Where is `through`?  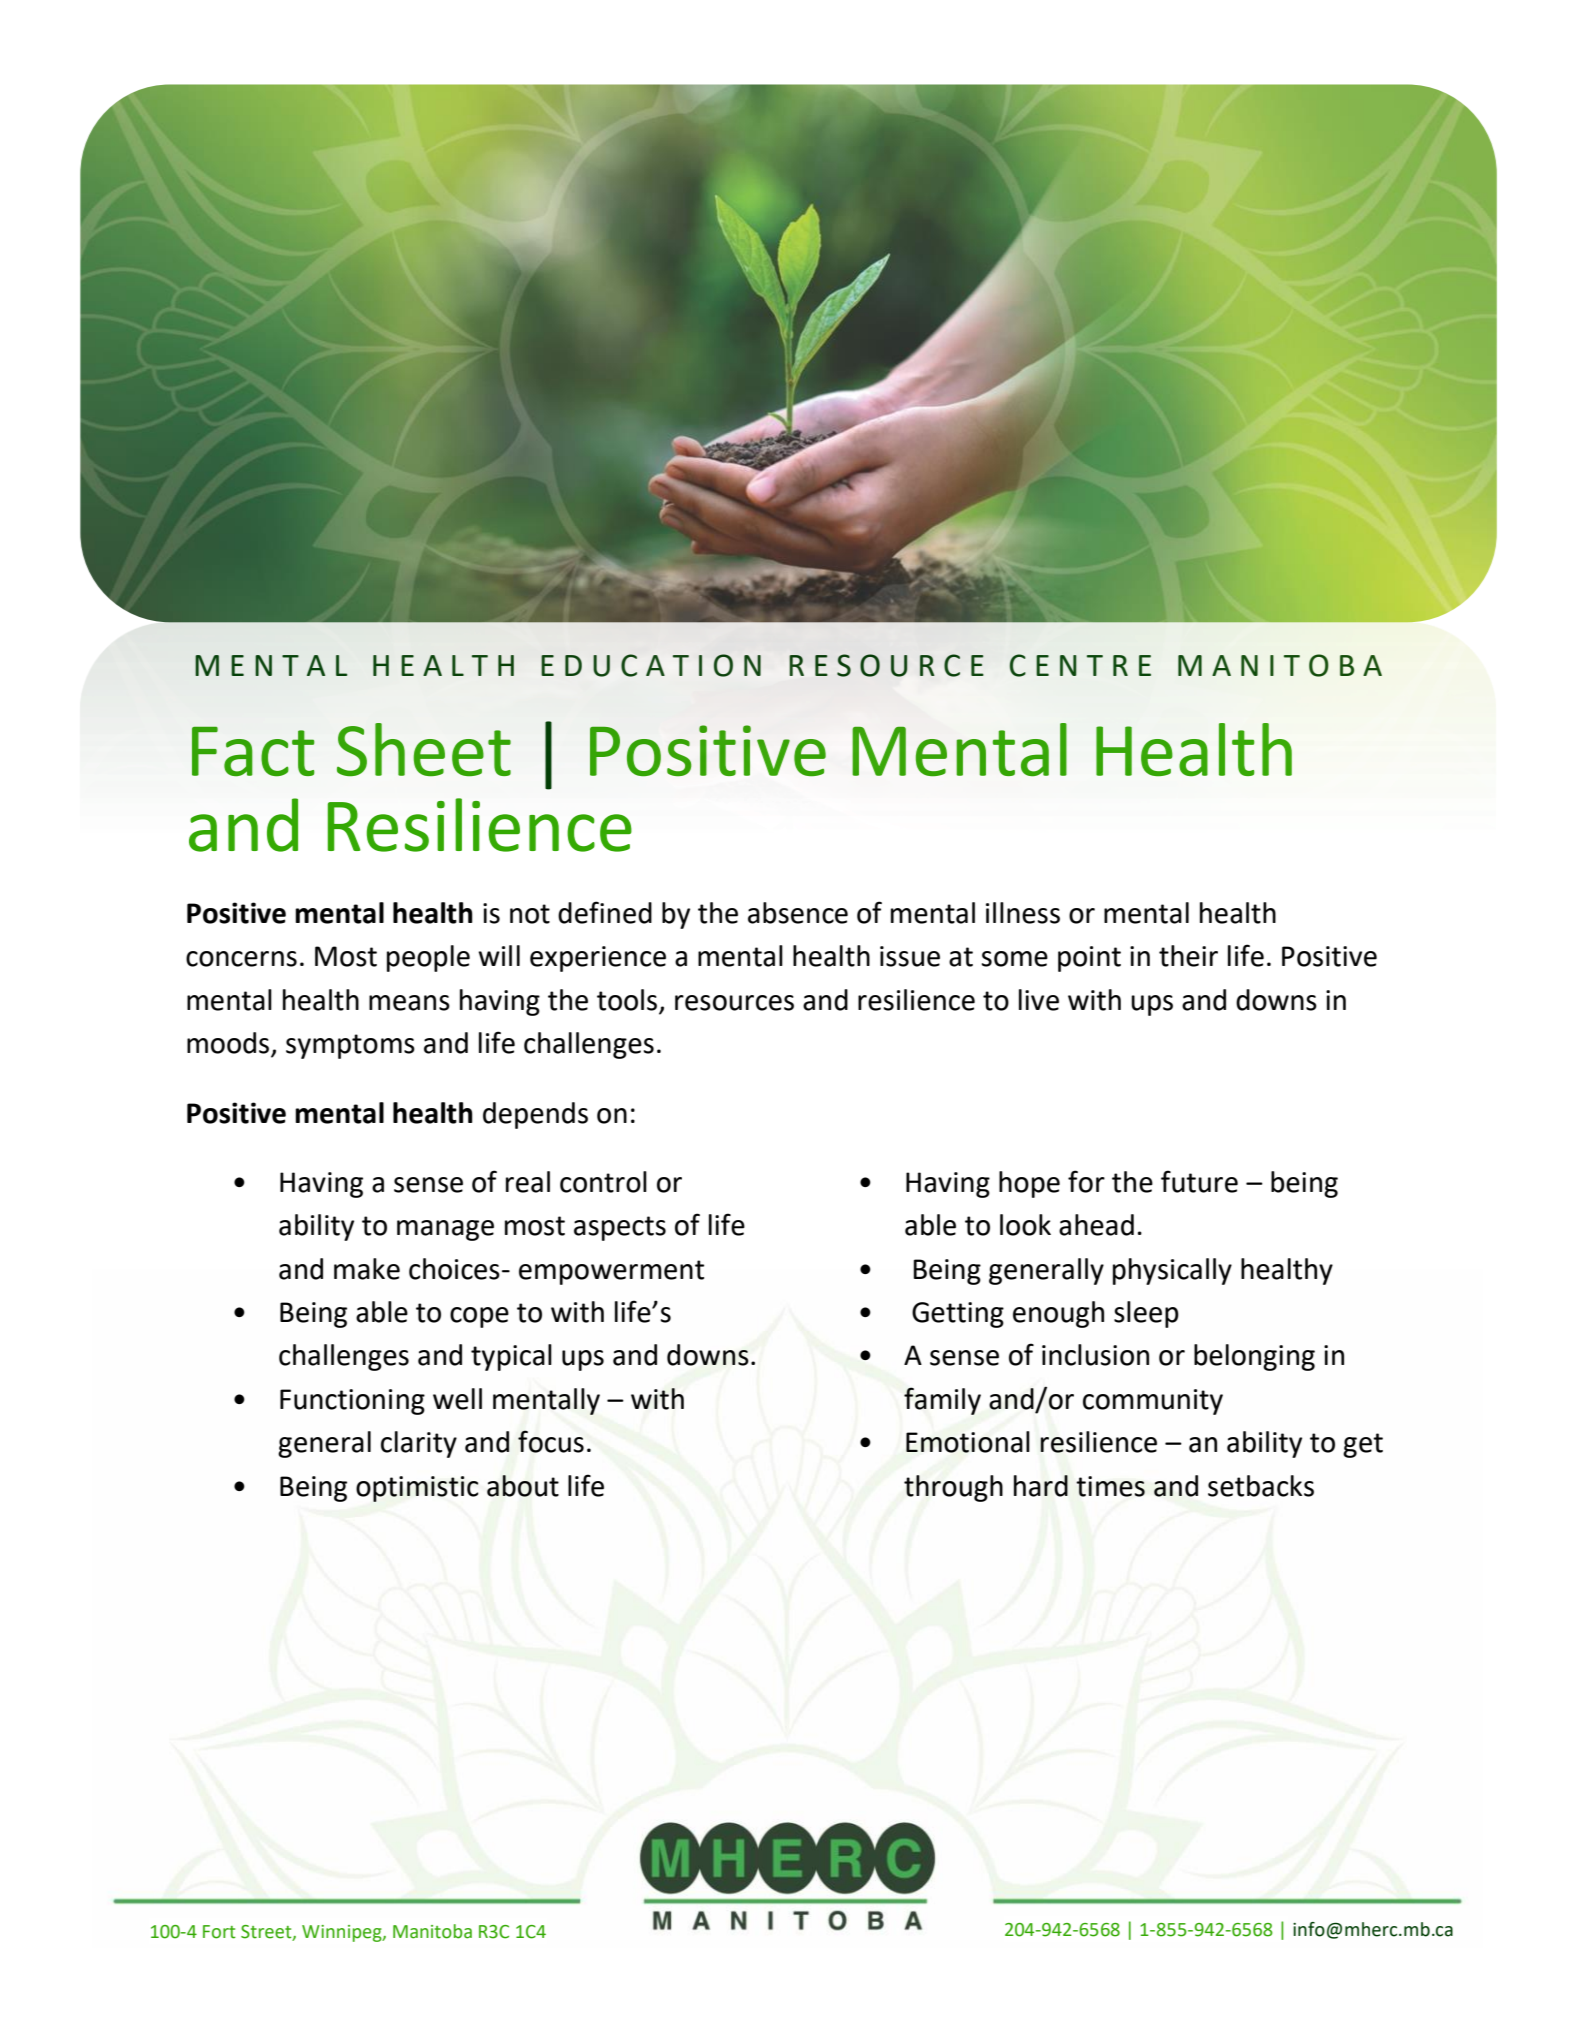
through is located at coordinates (953, 1488).
